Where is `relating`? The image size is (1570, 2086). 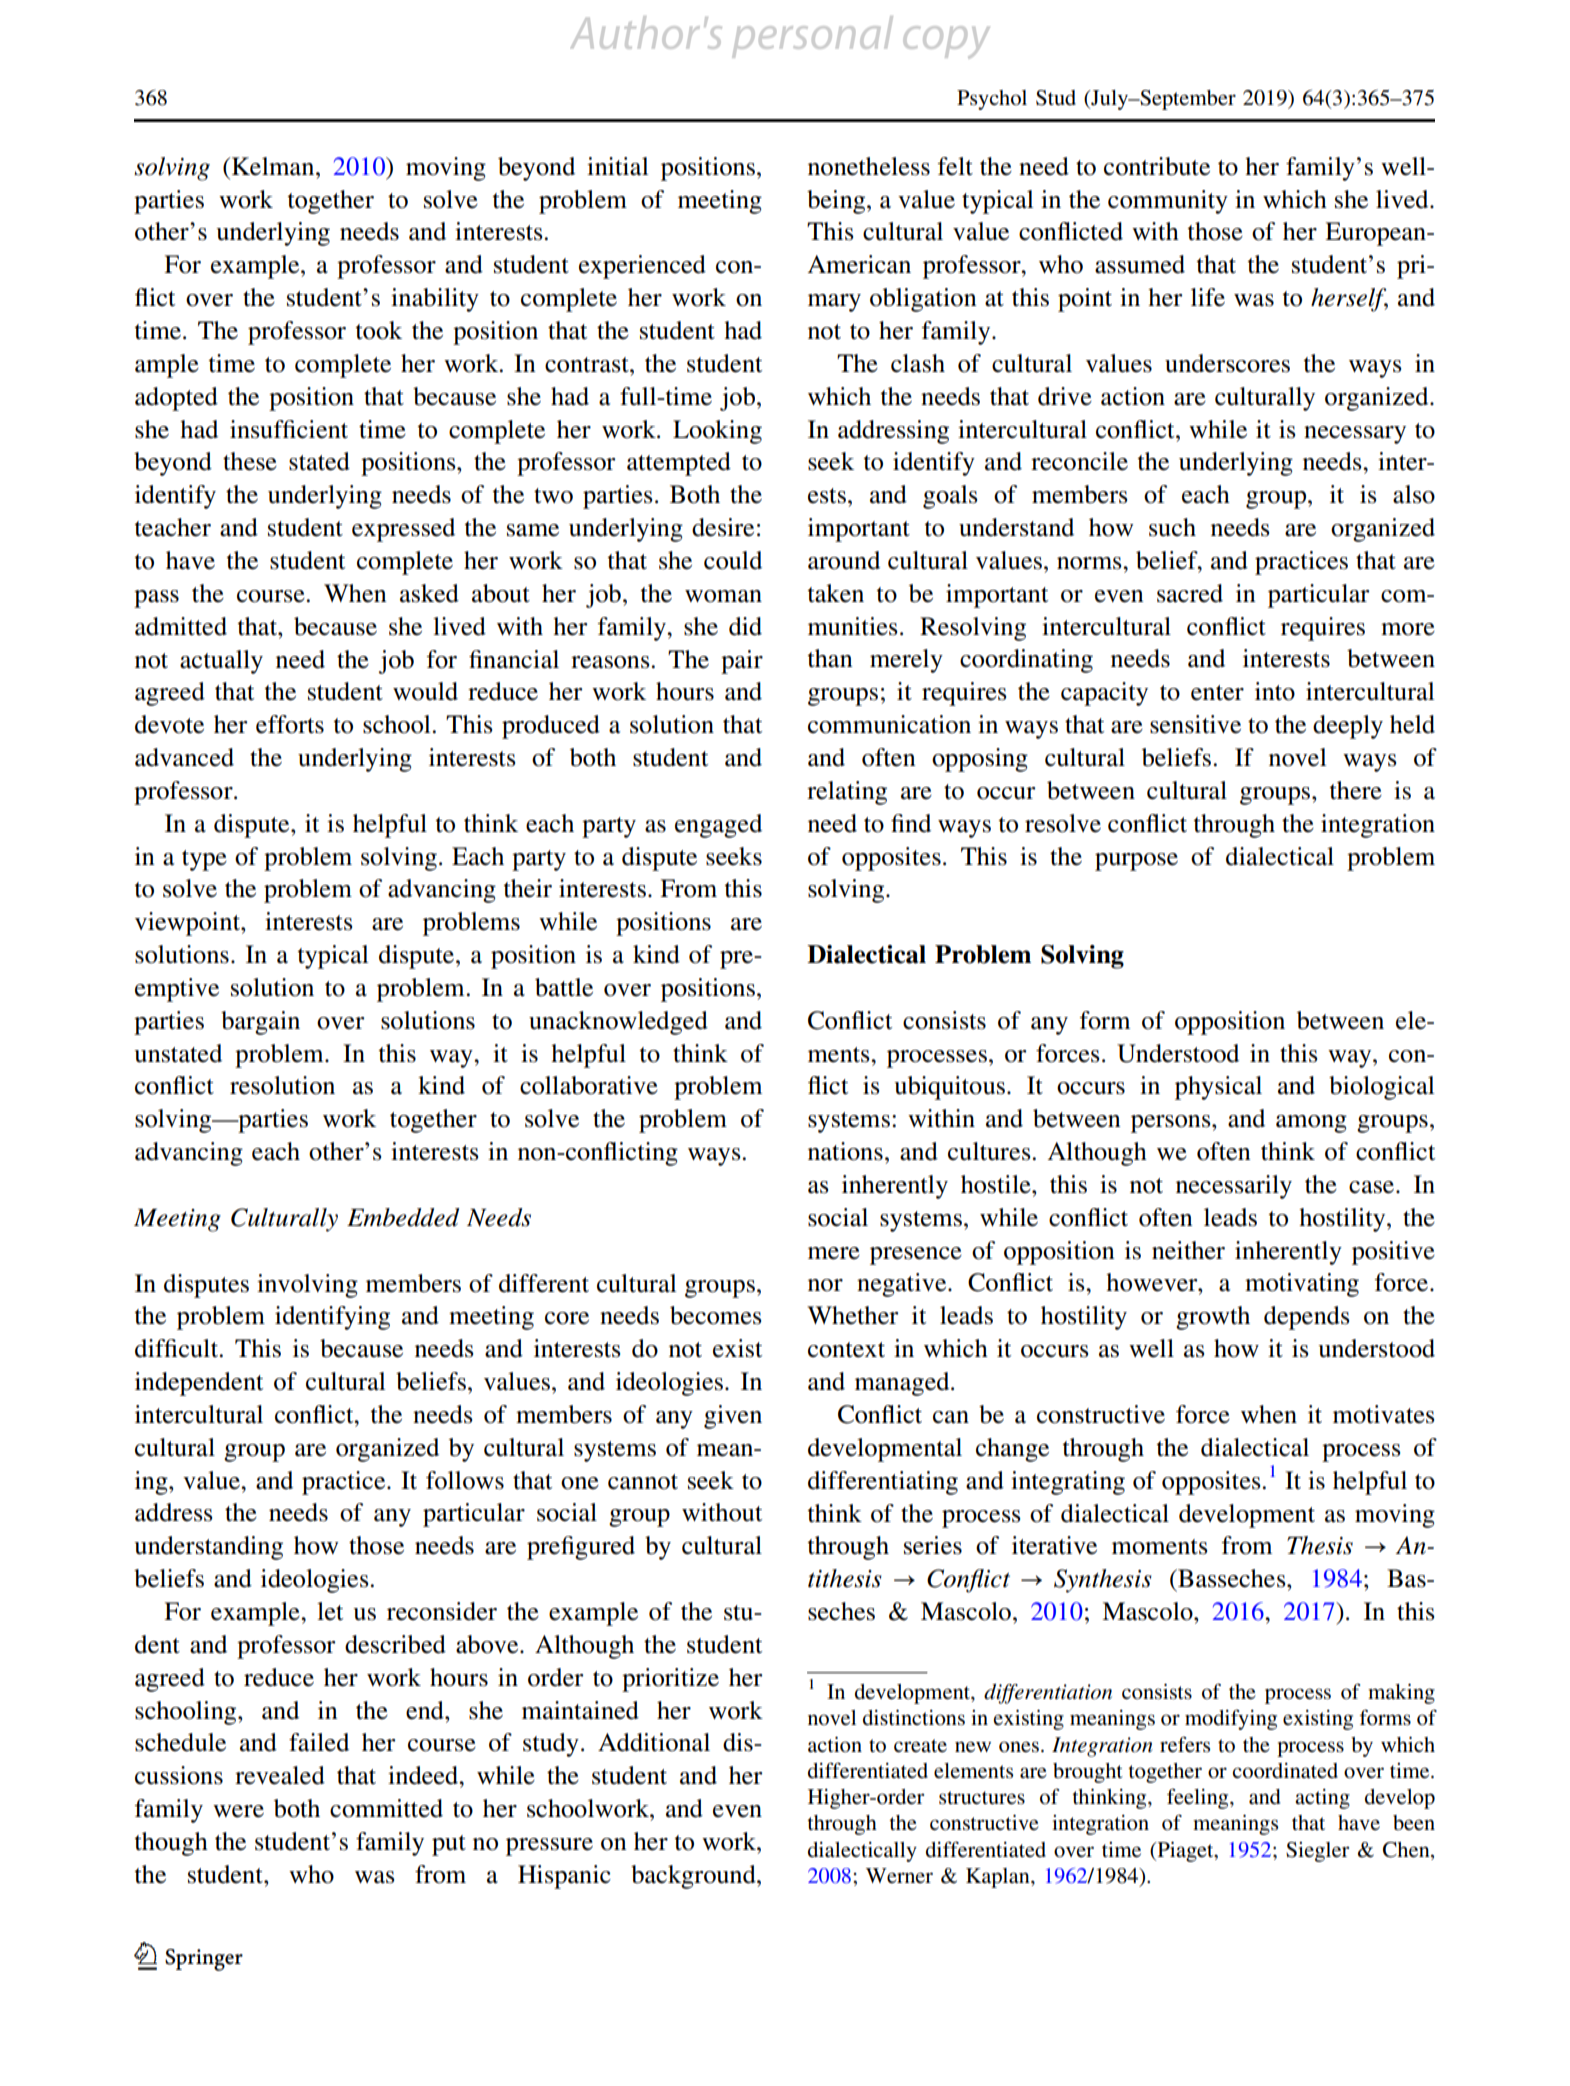
relating is located at coordinates (847, 793).
